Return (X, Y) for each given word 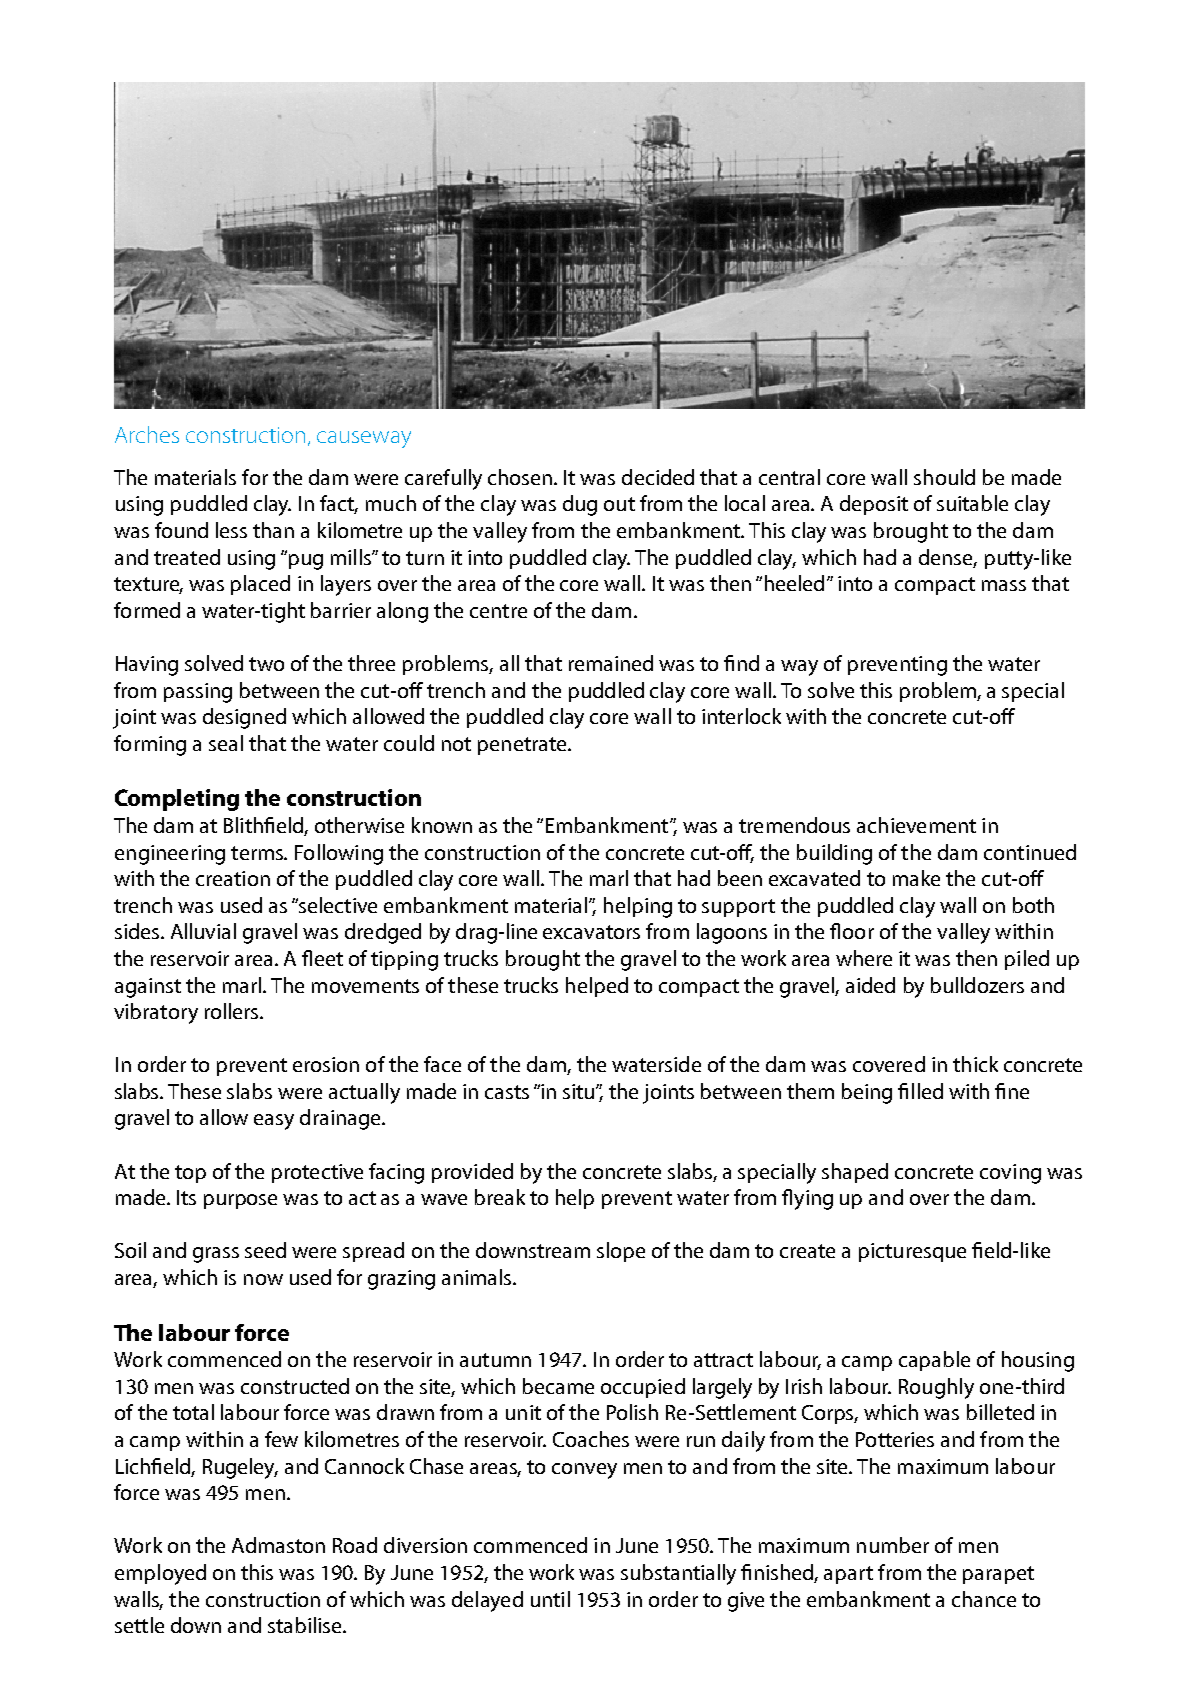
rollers (233, 1011)
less (231, 530)
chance (984, 1599)
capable (934, 1361)
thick (975, 1064)
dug (580, 505)
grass (216, 1255)
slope (621, 1252)
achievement (916, 825)
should (944, 477)
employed (160, 1574)
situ (580, 1091)
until (550, 1599)
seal (226, 743)
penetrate (523, 746)
